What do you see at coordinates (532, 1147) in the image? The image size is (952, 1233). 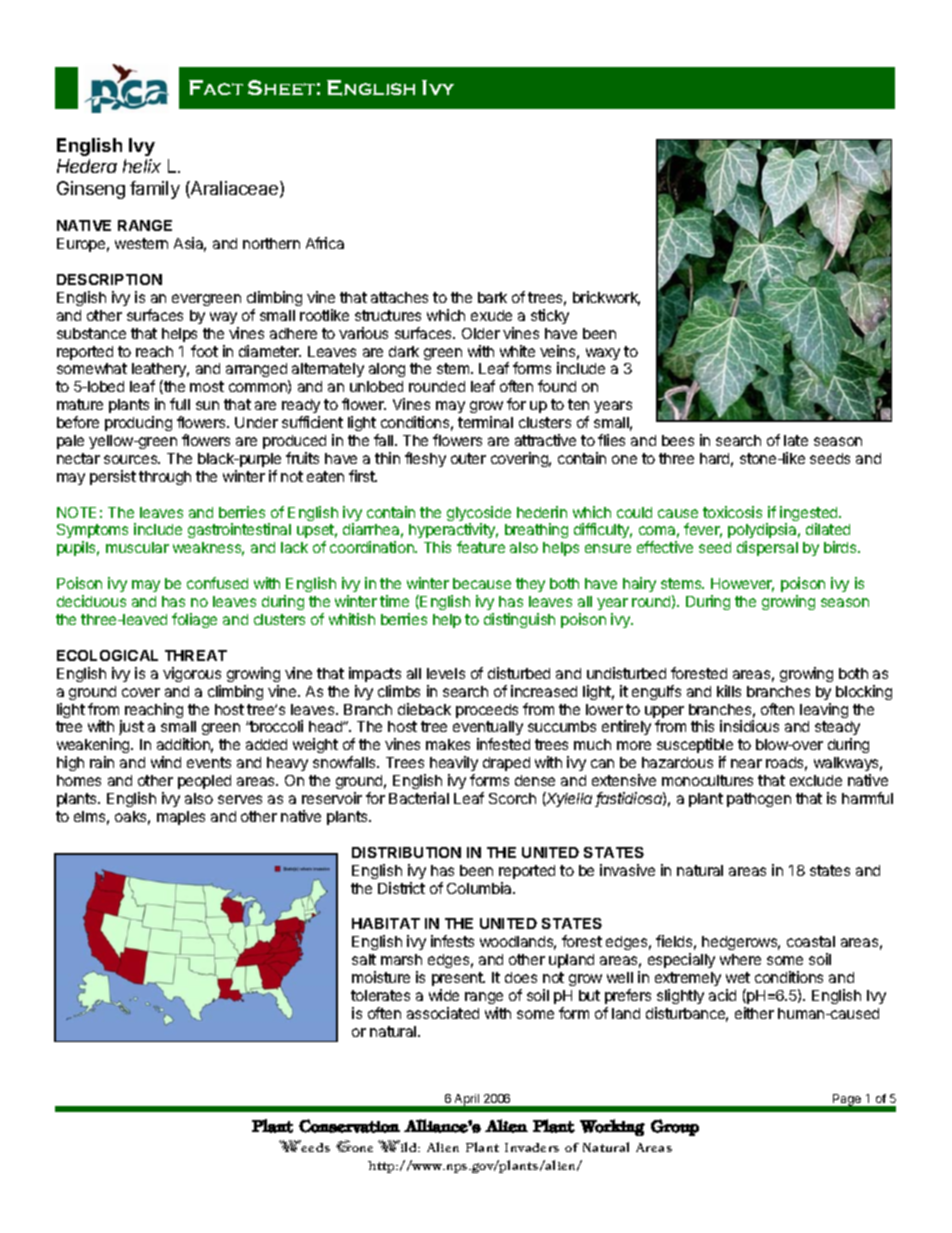 I see `Invaders` at bounding box center [532, 1147].
